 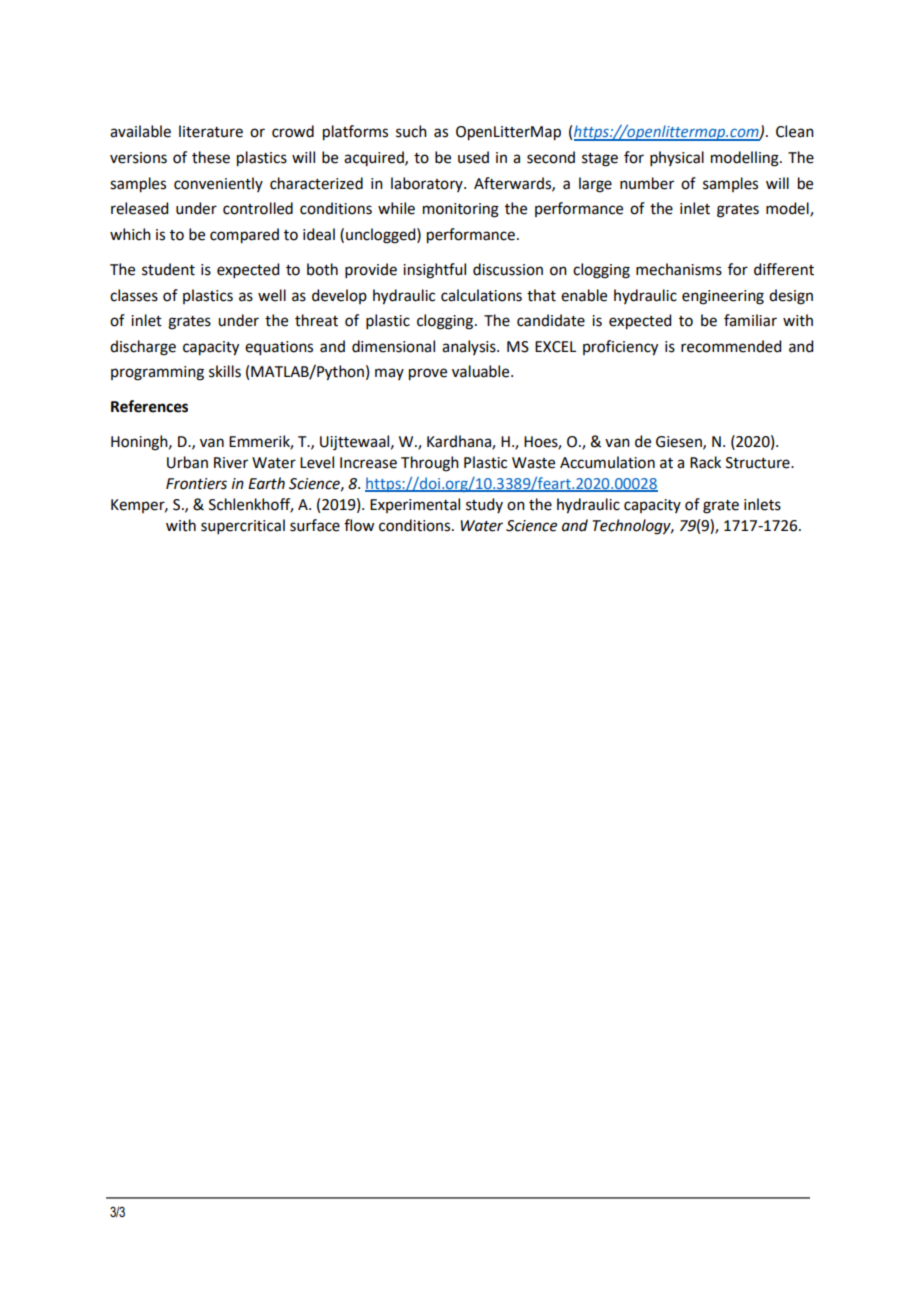 What do you see at coordinates (679, 269) in the image?
I see `mechanisms` at bounding box center [679, 269].
